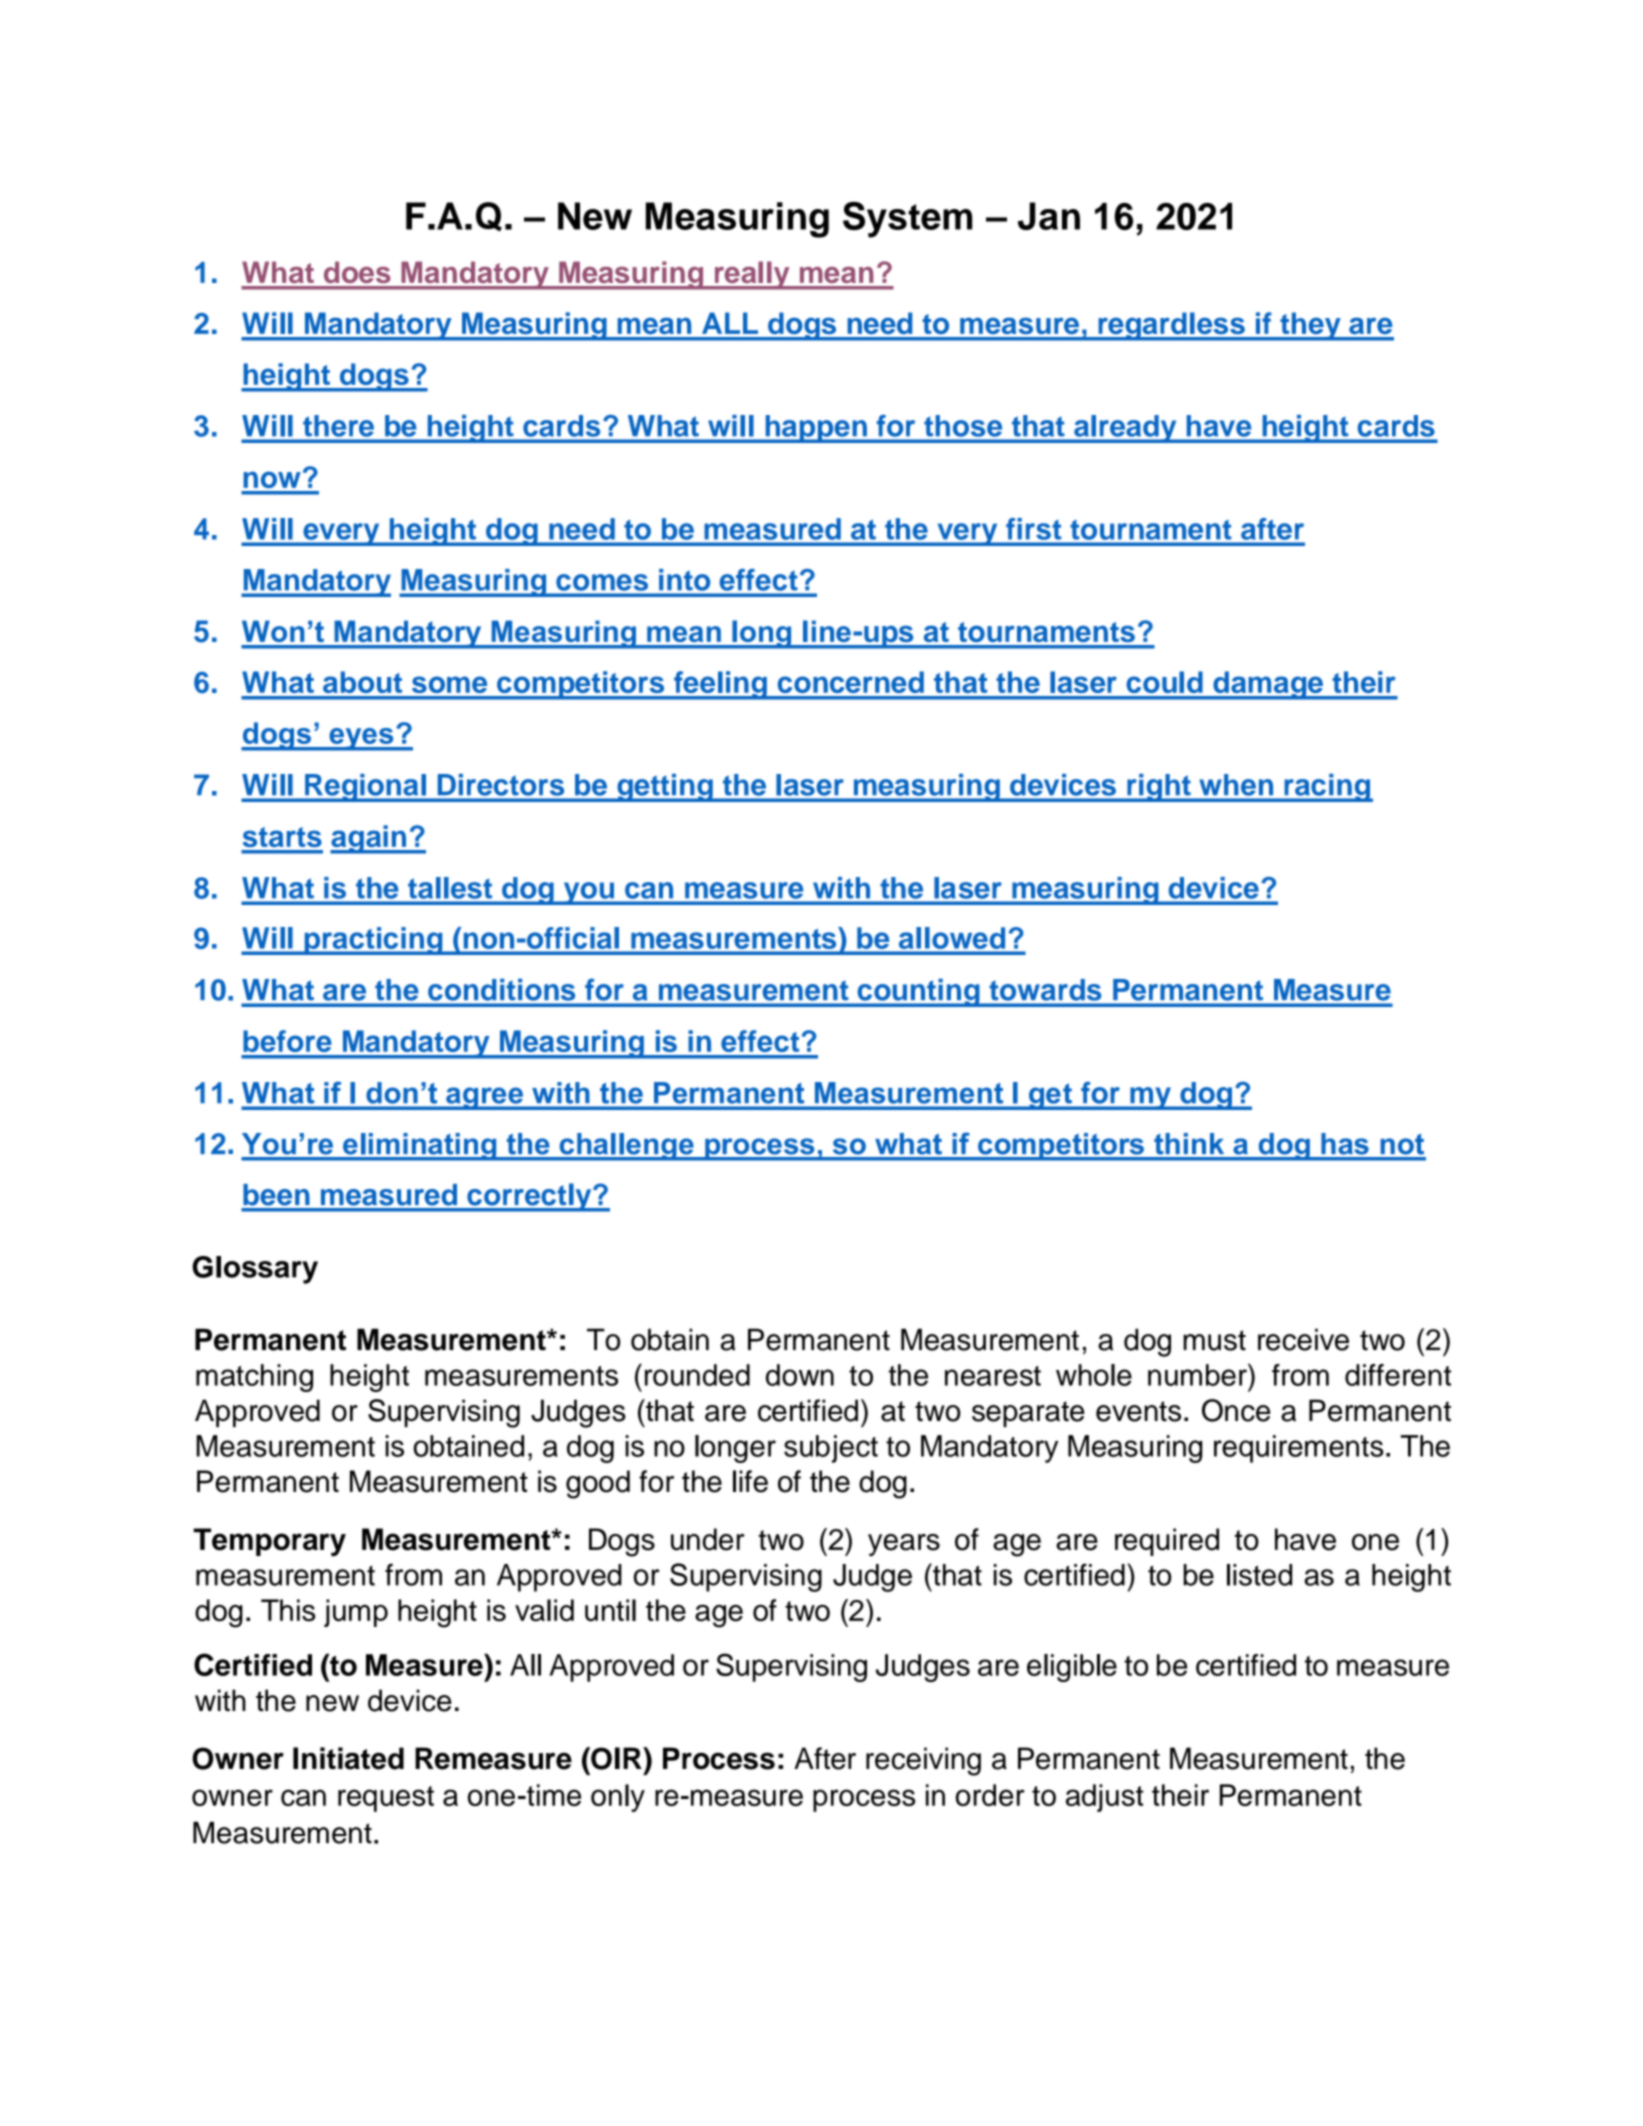 Image resolution: width=1643 pixels, height=2126 pixels. I want to click on damage, so click(1268, 685).
